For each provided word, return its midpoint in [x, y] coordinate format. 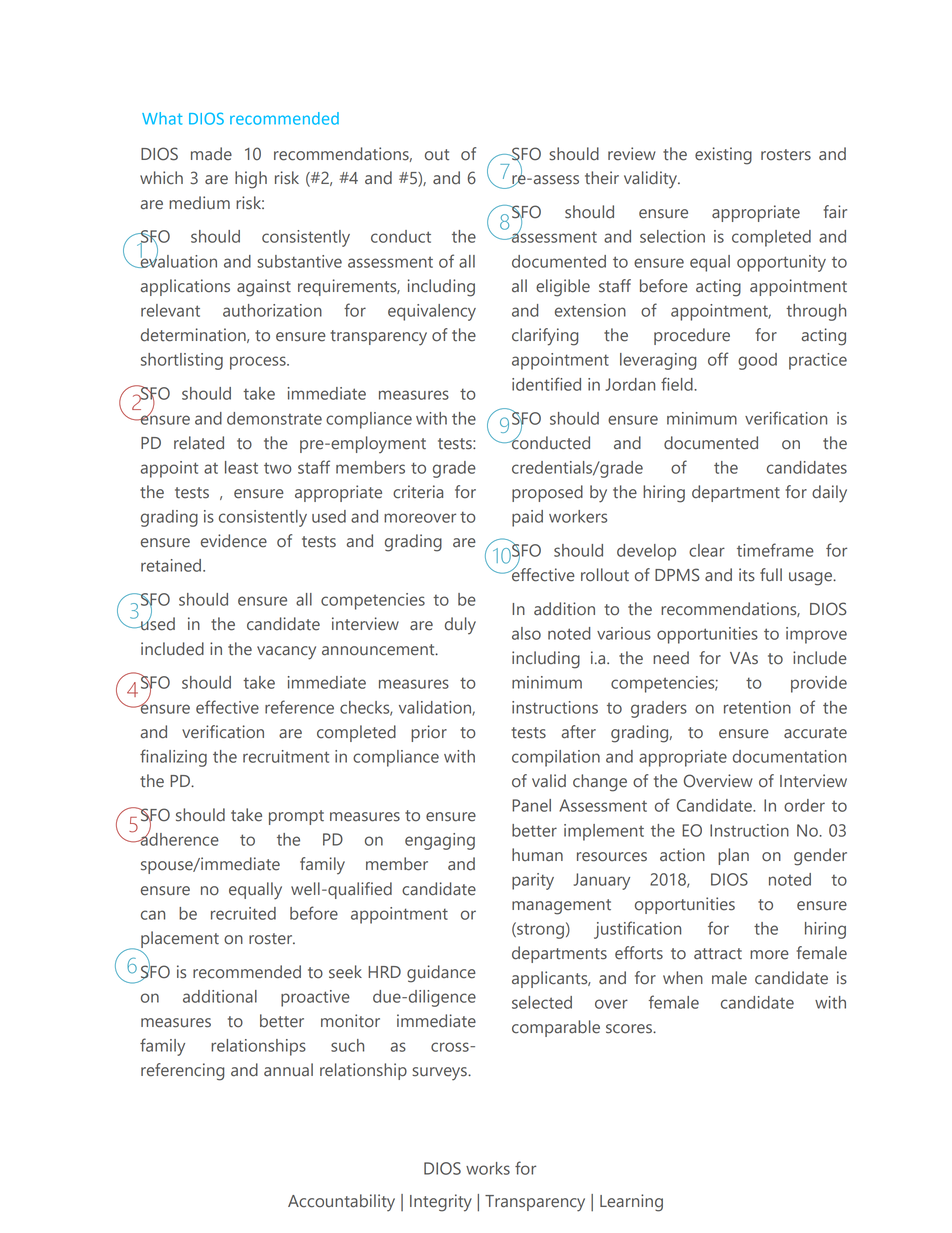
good [757, 361]
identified [546, 384]
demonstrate [274, 418]
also [526, 633]
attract [718, 954]
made [211, 154]
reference [299, 707]
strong [539, 930]
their [602, 178]
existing [723, 156]
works [488, 1168]
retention [757, 707]
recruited [243, 913]
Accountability [341, 1203]
